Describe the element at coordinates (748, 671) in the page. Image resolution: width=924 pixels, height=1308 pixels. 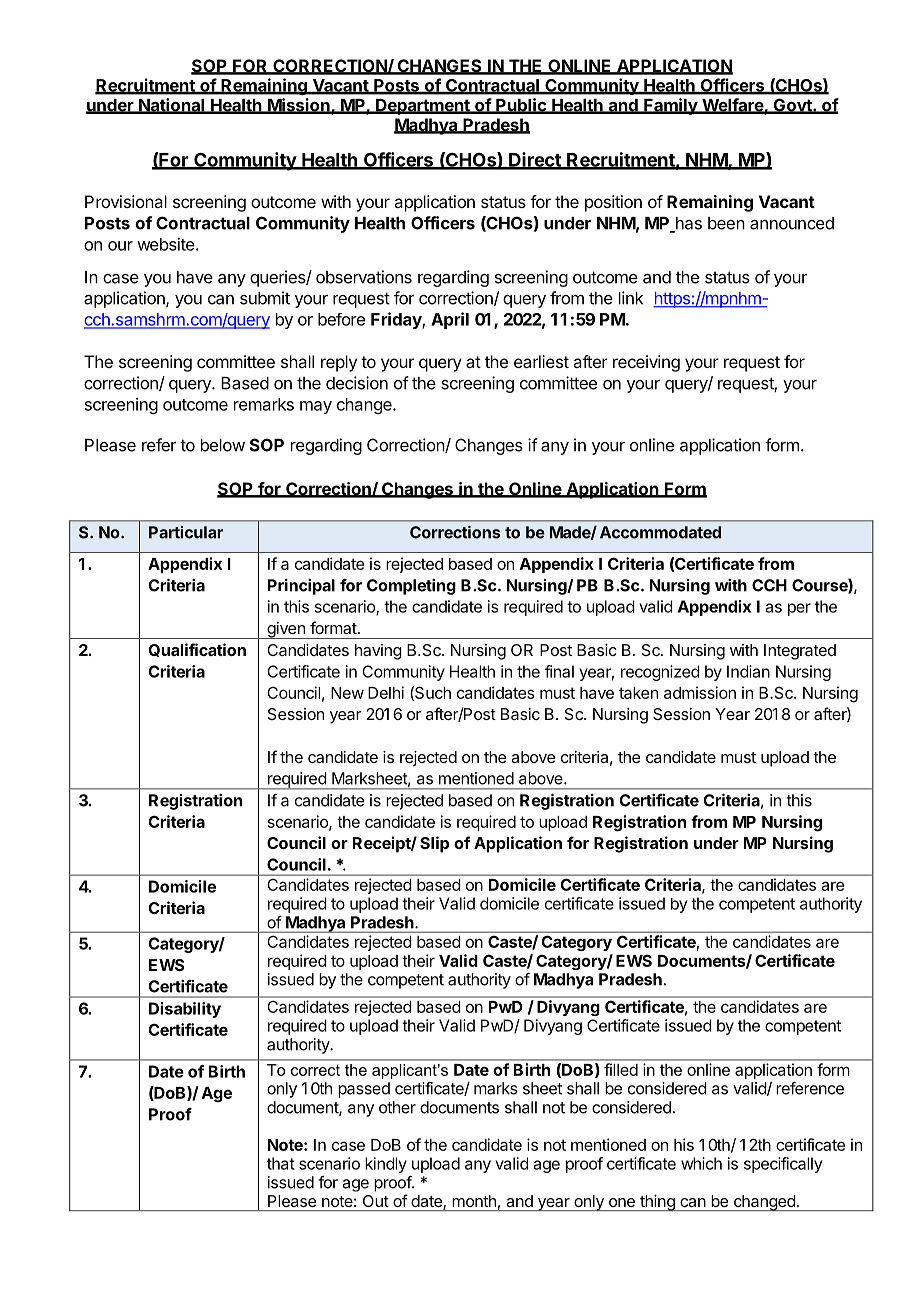
I see `Indian` at that location.
